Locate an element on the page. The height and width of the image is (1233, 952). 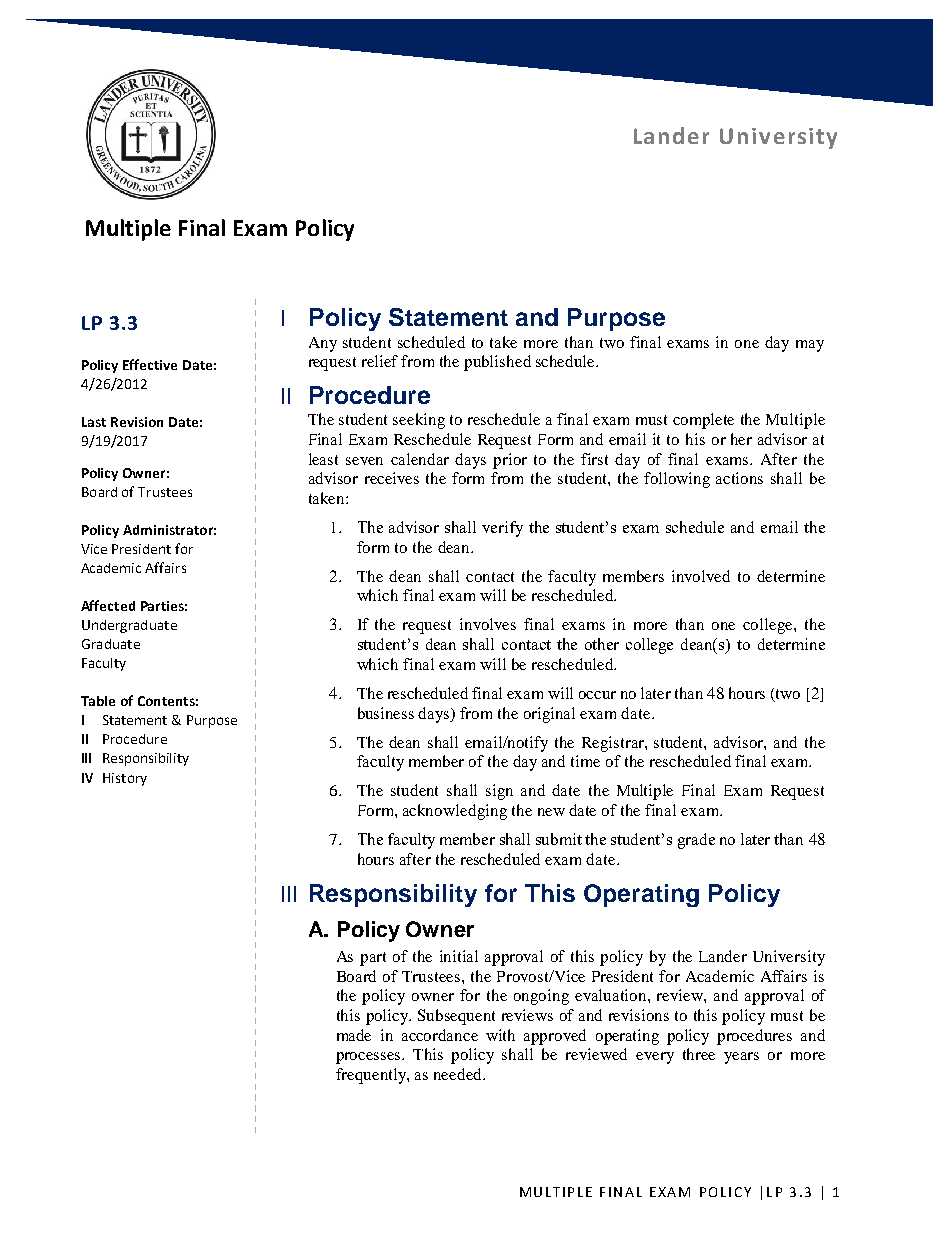
initial is located at coordinates (459, 956).
